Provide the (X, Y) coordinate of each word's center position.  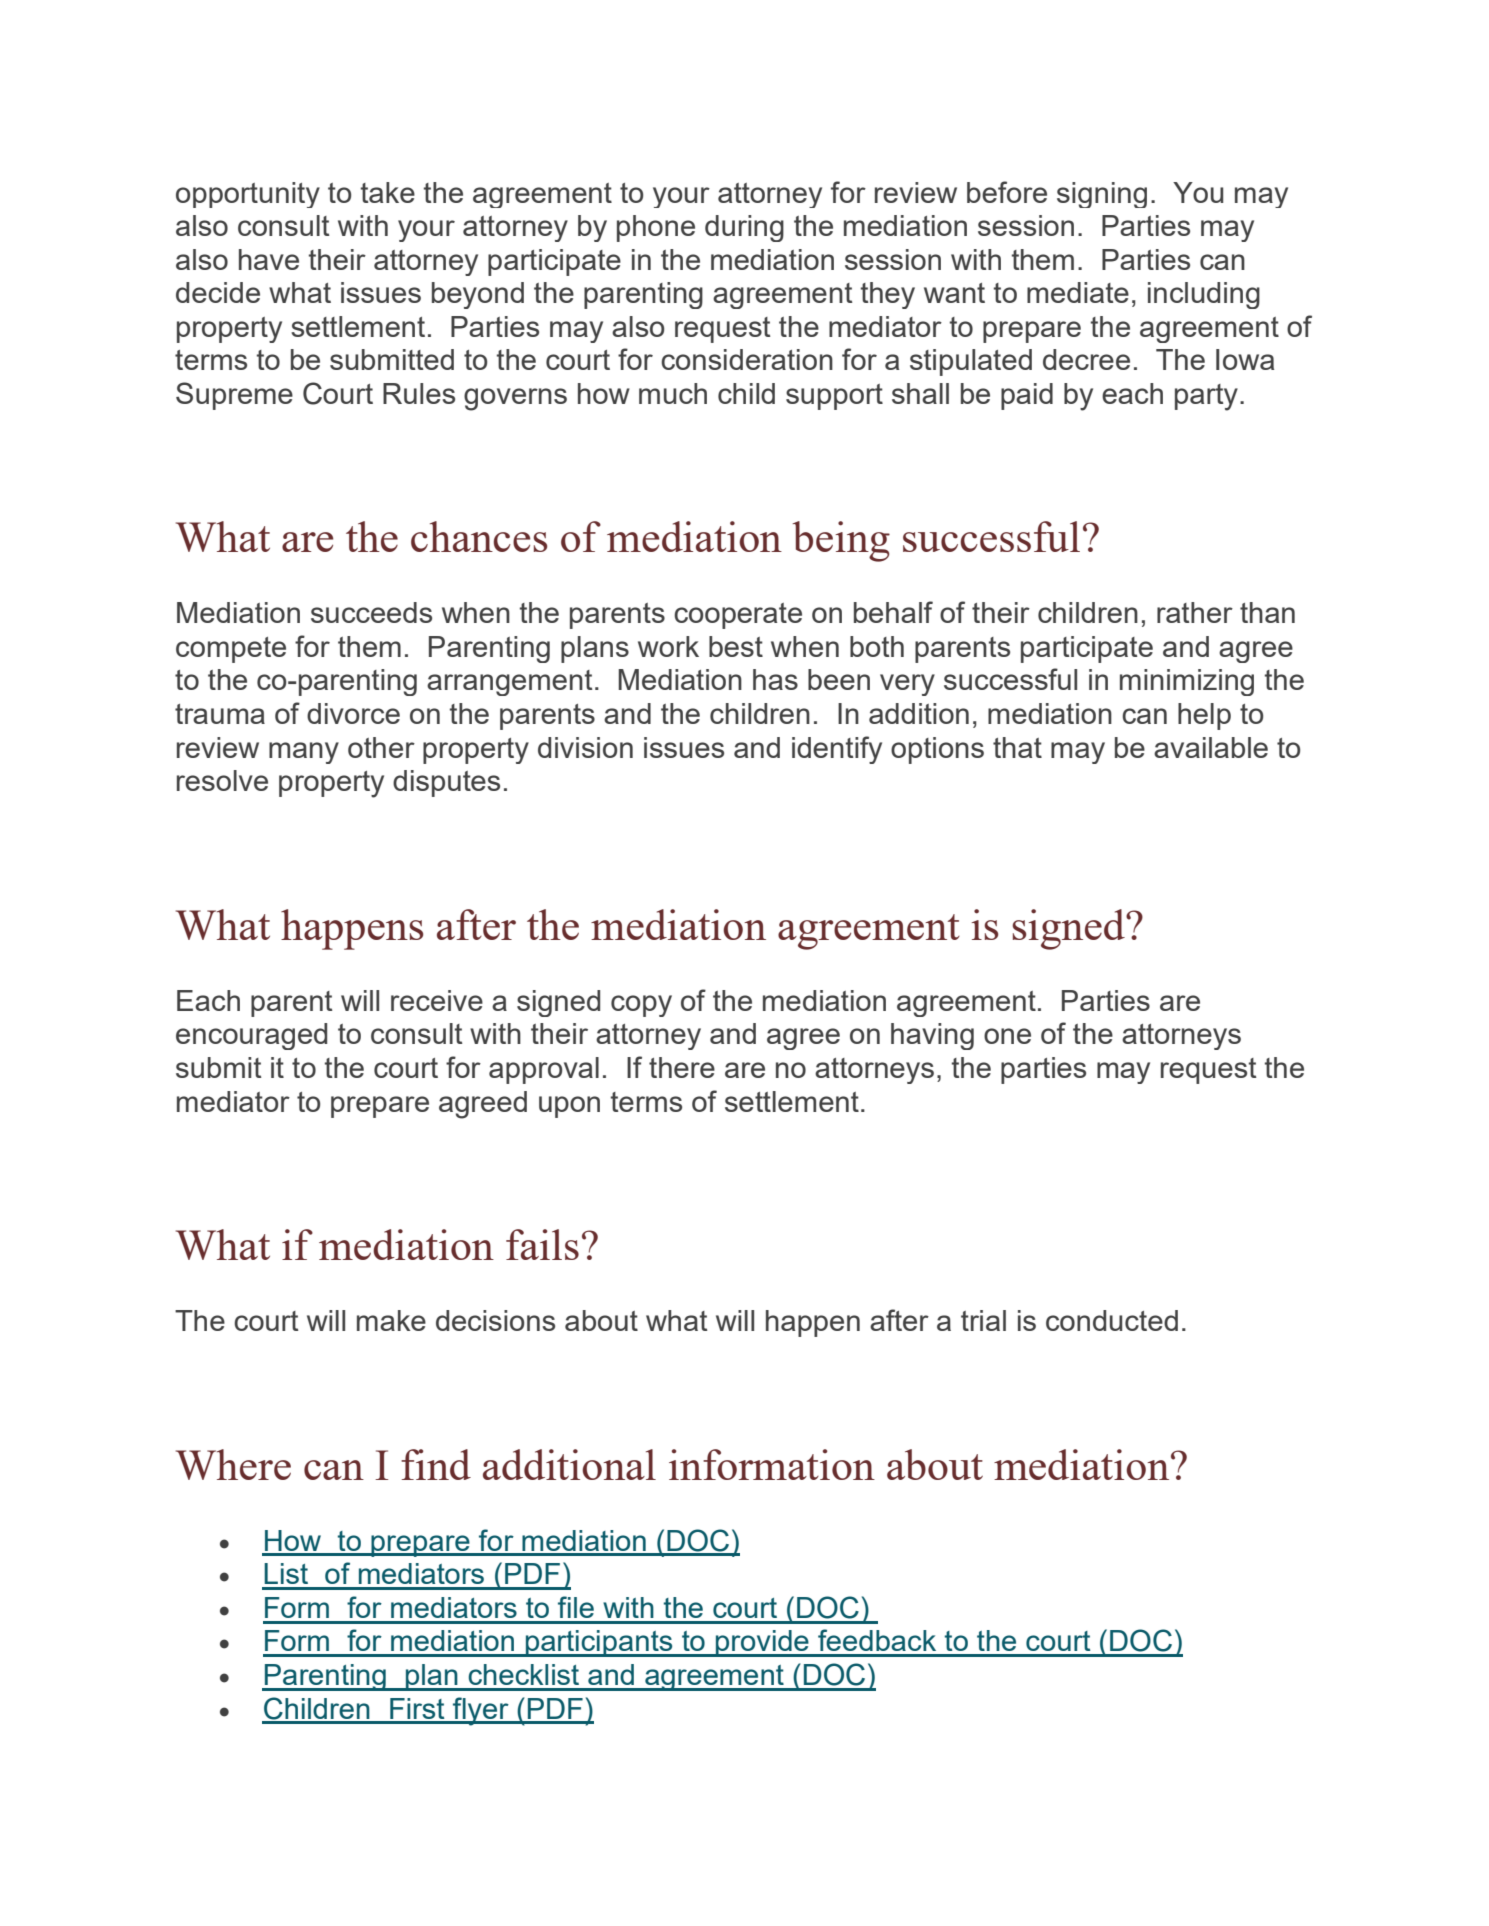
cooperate (738, 616)
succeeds (371, 612)
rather (1195, 612)
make (391, 1320)
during (744, 228)
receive (437, 1000)
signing (1102, 195)
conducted (1112, 1320)
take (388, 192)
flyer (481, 1711)
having (932, 1036)
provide (762, 1643)
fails (542, 1244)
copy (641, 1006)
